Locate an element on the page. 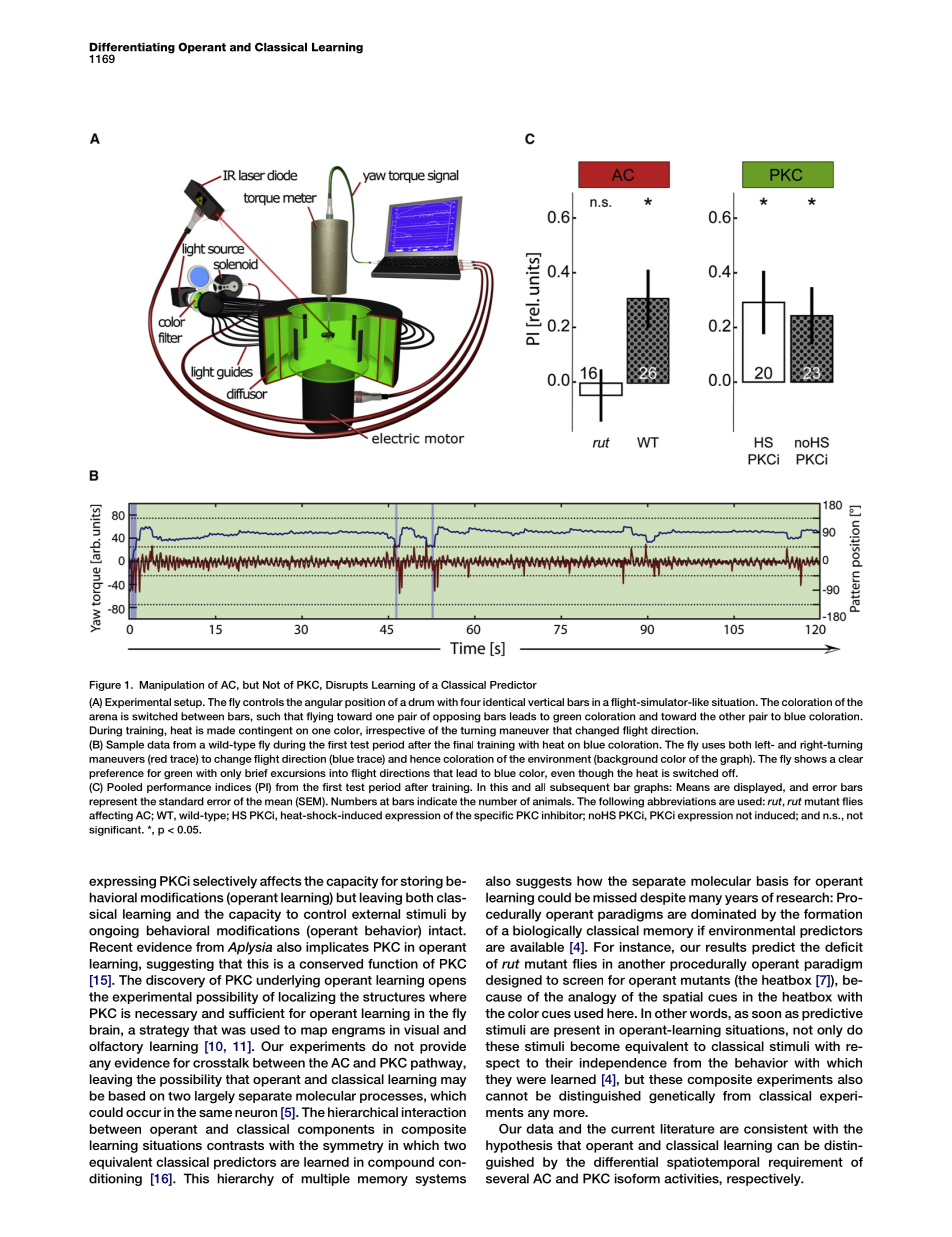  soon is located at coordinates (766, 1014).
